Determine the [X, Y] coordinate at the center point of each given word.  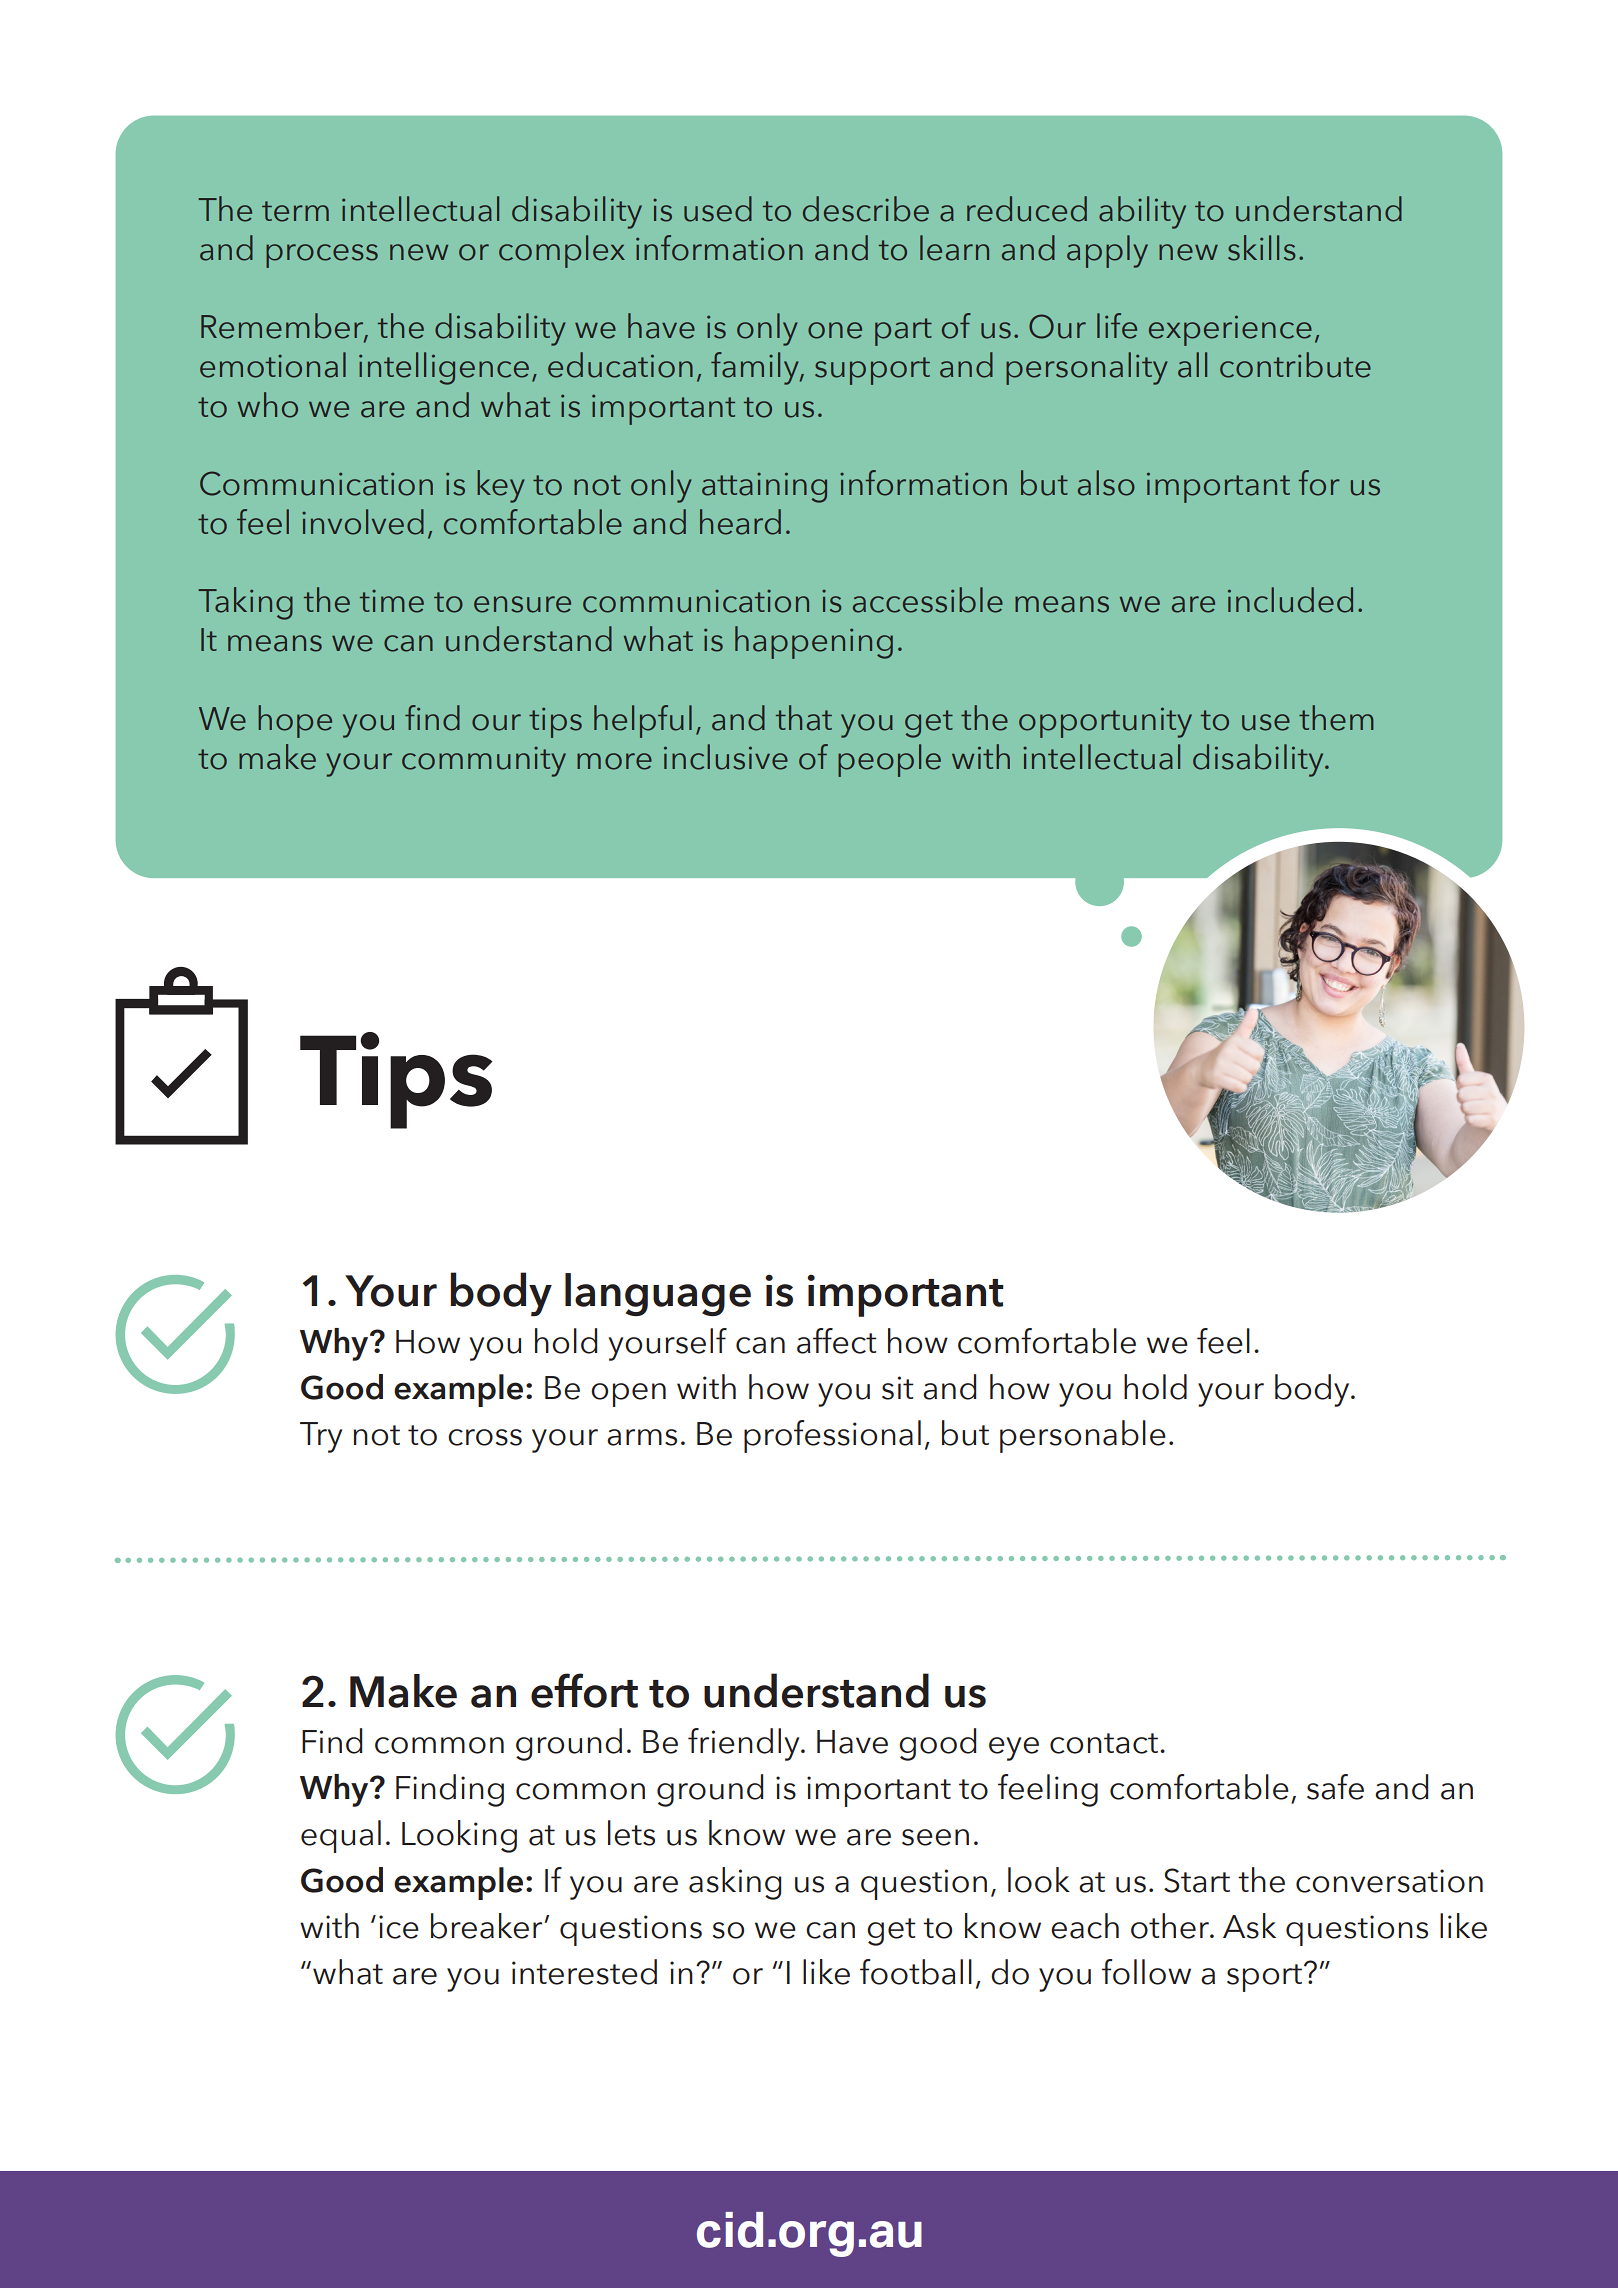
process [322, 256]
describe [866, 209]
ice [399, 1927]
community [484, 762]
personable [1083, 1436]
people [889, 760]
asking [735, 1883]
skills [1261, 248]
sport [1266, 1977]
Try [321, 1437]
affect [837, 1341]
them [1336, 718]
